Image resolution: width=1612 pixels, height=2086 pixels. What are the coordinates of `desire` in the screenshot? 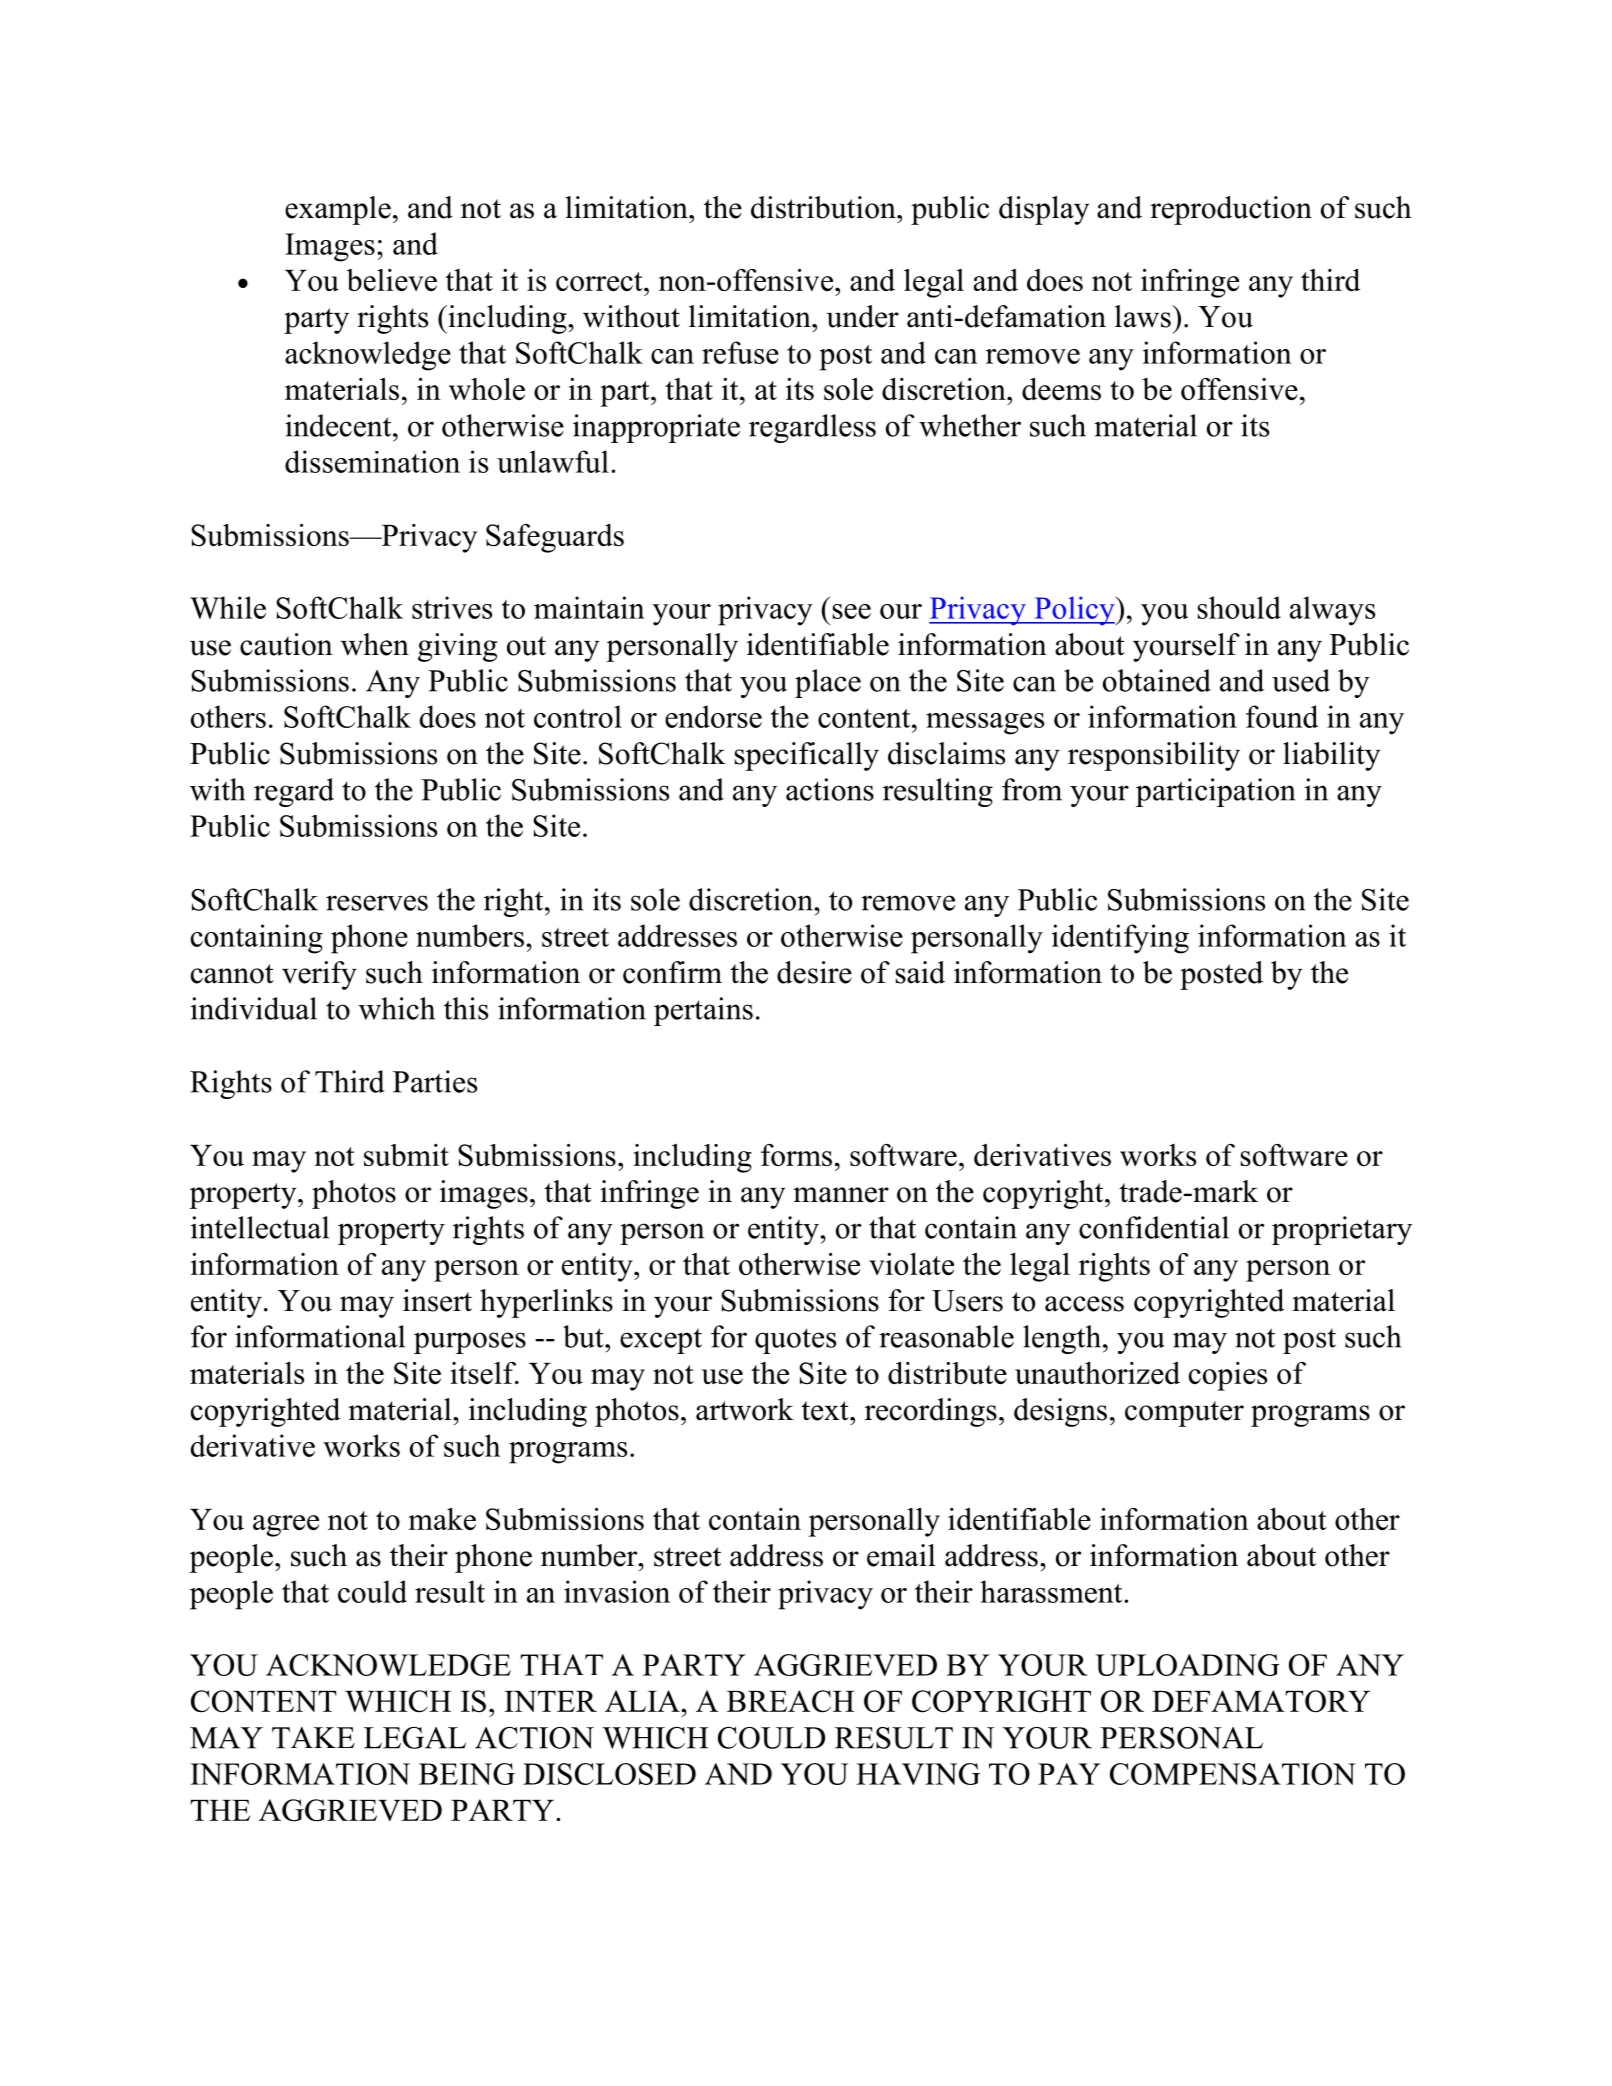 It's located at (814, 972).
